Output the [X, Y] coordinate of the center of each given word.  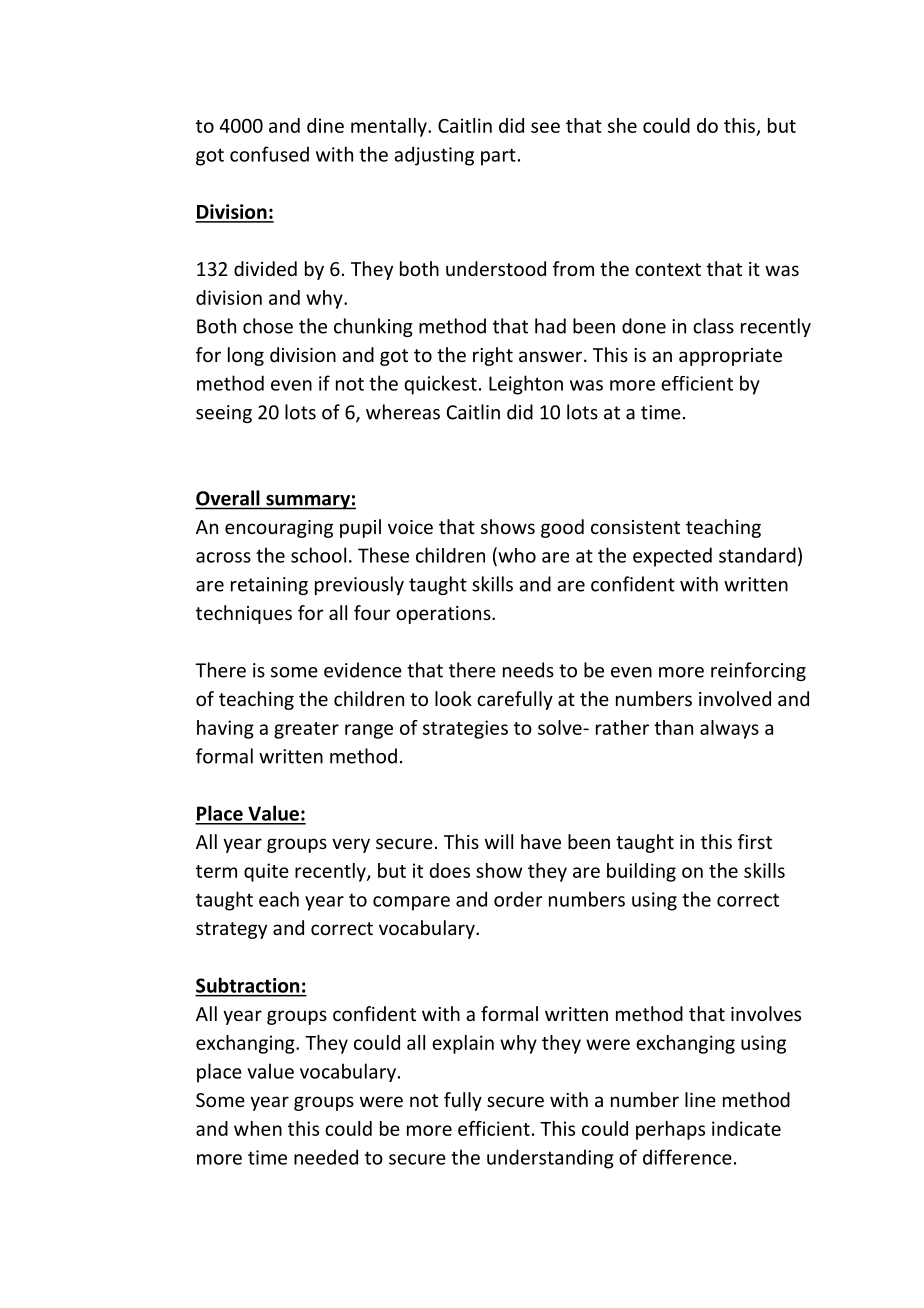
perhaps [670, 1130]
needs [528, 670]
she [622, 125]
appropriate [730, 357]
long [246, 356]
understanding [550, 1159]
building [641, 872]
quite [266, 872]
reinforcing [758, 671]
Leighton [526, 385]
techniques [244, 614]
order [518, 899]
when [258, 1128]
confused [269, 154]
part [498, 157]
